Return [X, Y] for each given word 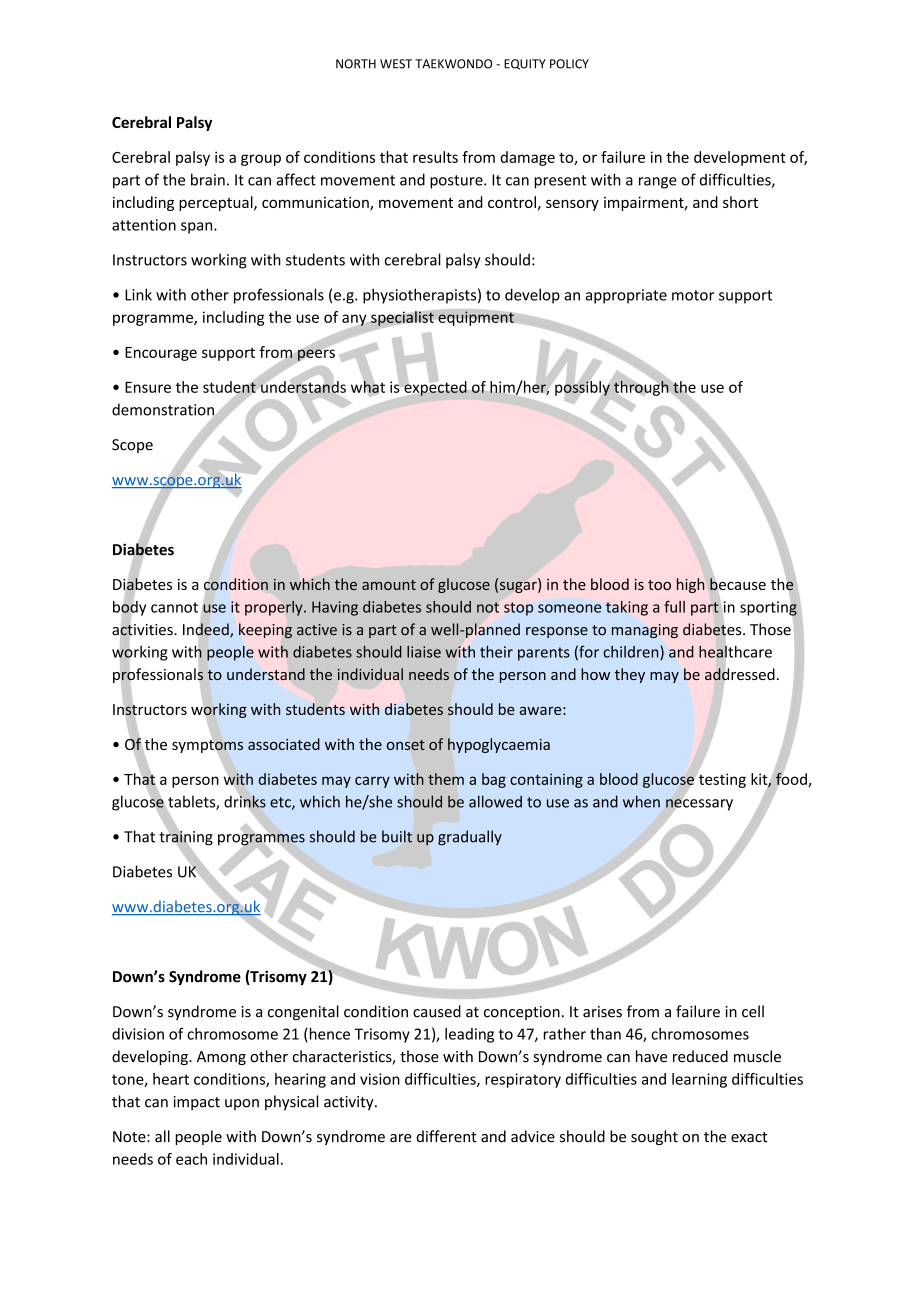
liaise [424, 652]
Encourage [161, 354]
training [186, 838]
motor [693, 295]
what [368, 387]
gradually [470, 838]
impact [197, 1103]
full [674, 607]
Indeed [207, 630]
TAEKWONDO [453, 64]
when [641, 801]
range [658, 183]
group [261, 160]
